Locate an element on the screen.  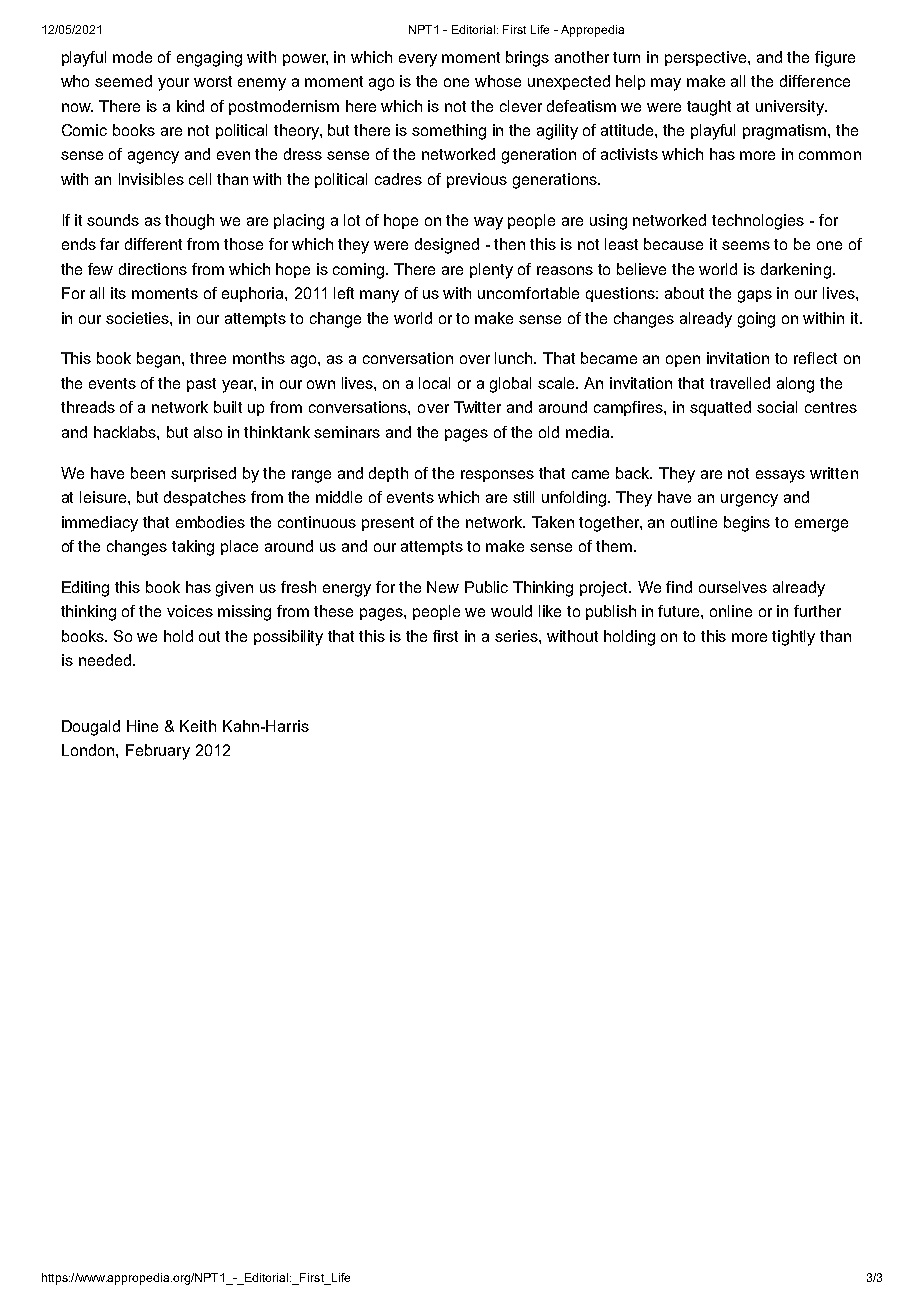
Keith is located at coordinates (198, 726).
